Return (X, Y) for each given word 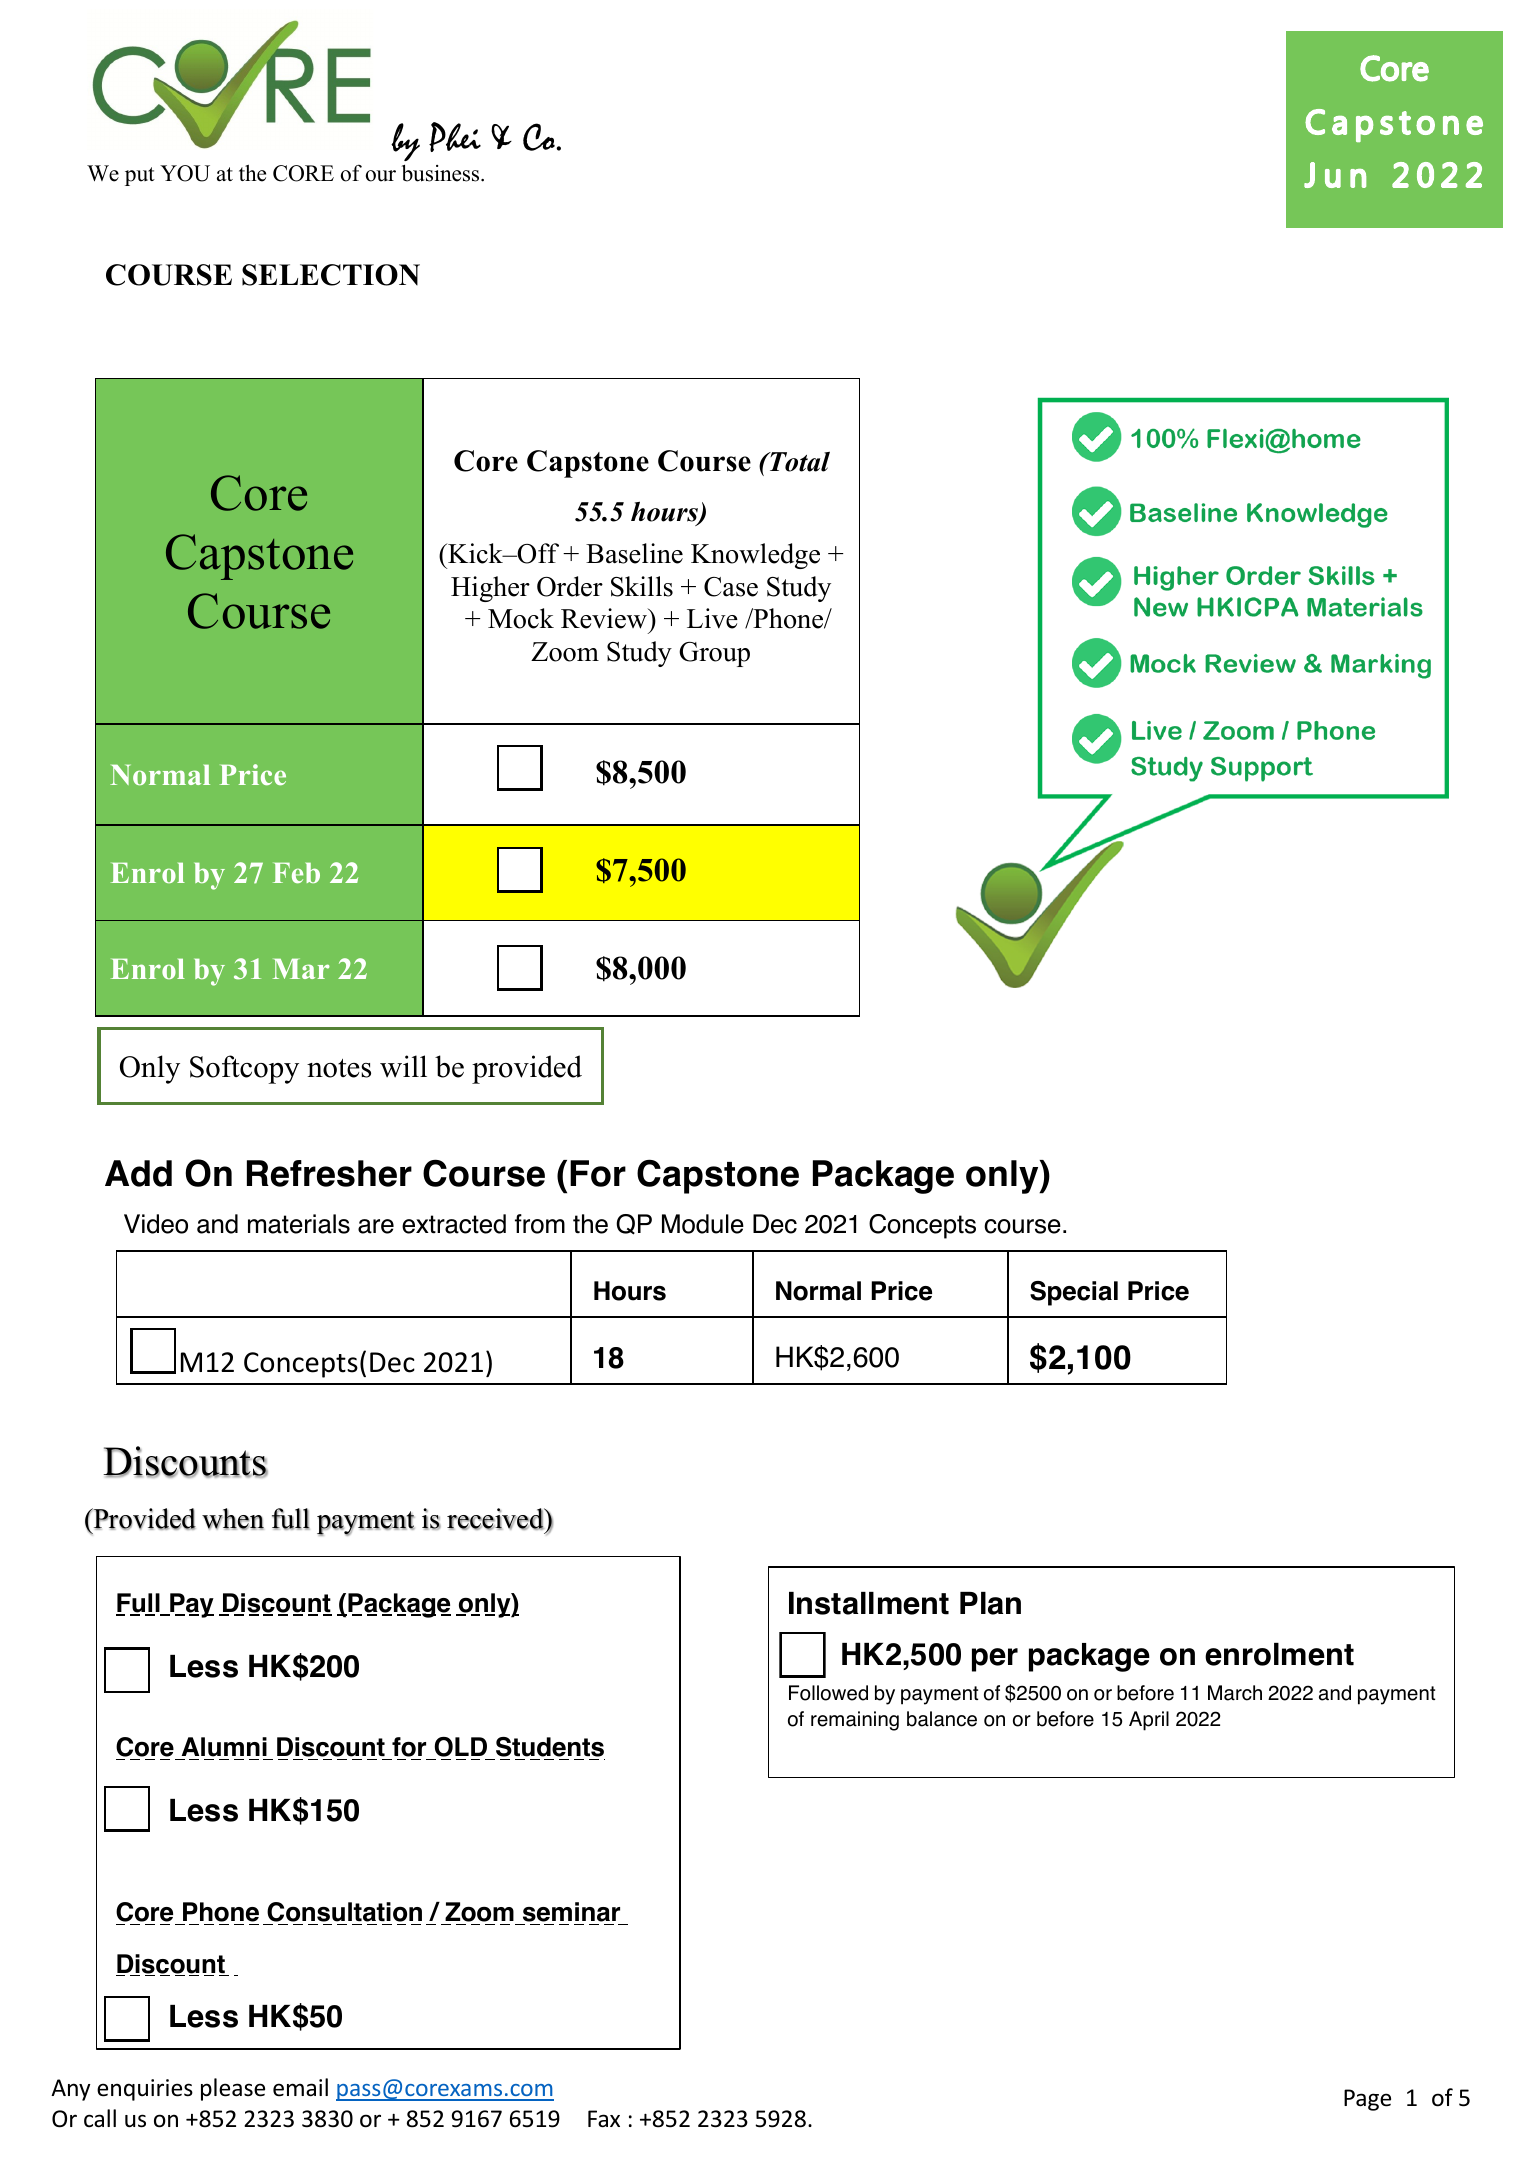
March (1235, 1693)
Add (138, 1173)
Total (799, 462)
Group (714, 654)
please (233, 2089)
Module (703, 1224)
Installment (869, 1603)
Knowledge (755, 556)
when (233, 1519)
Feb (296, 872)
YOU (185, 173)
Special (1074, 1293)
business (442, 173)
